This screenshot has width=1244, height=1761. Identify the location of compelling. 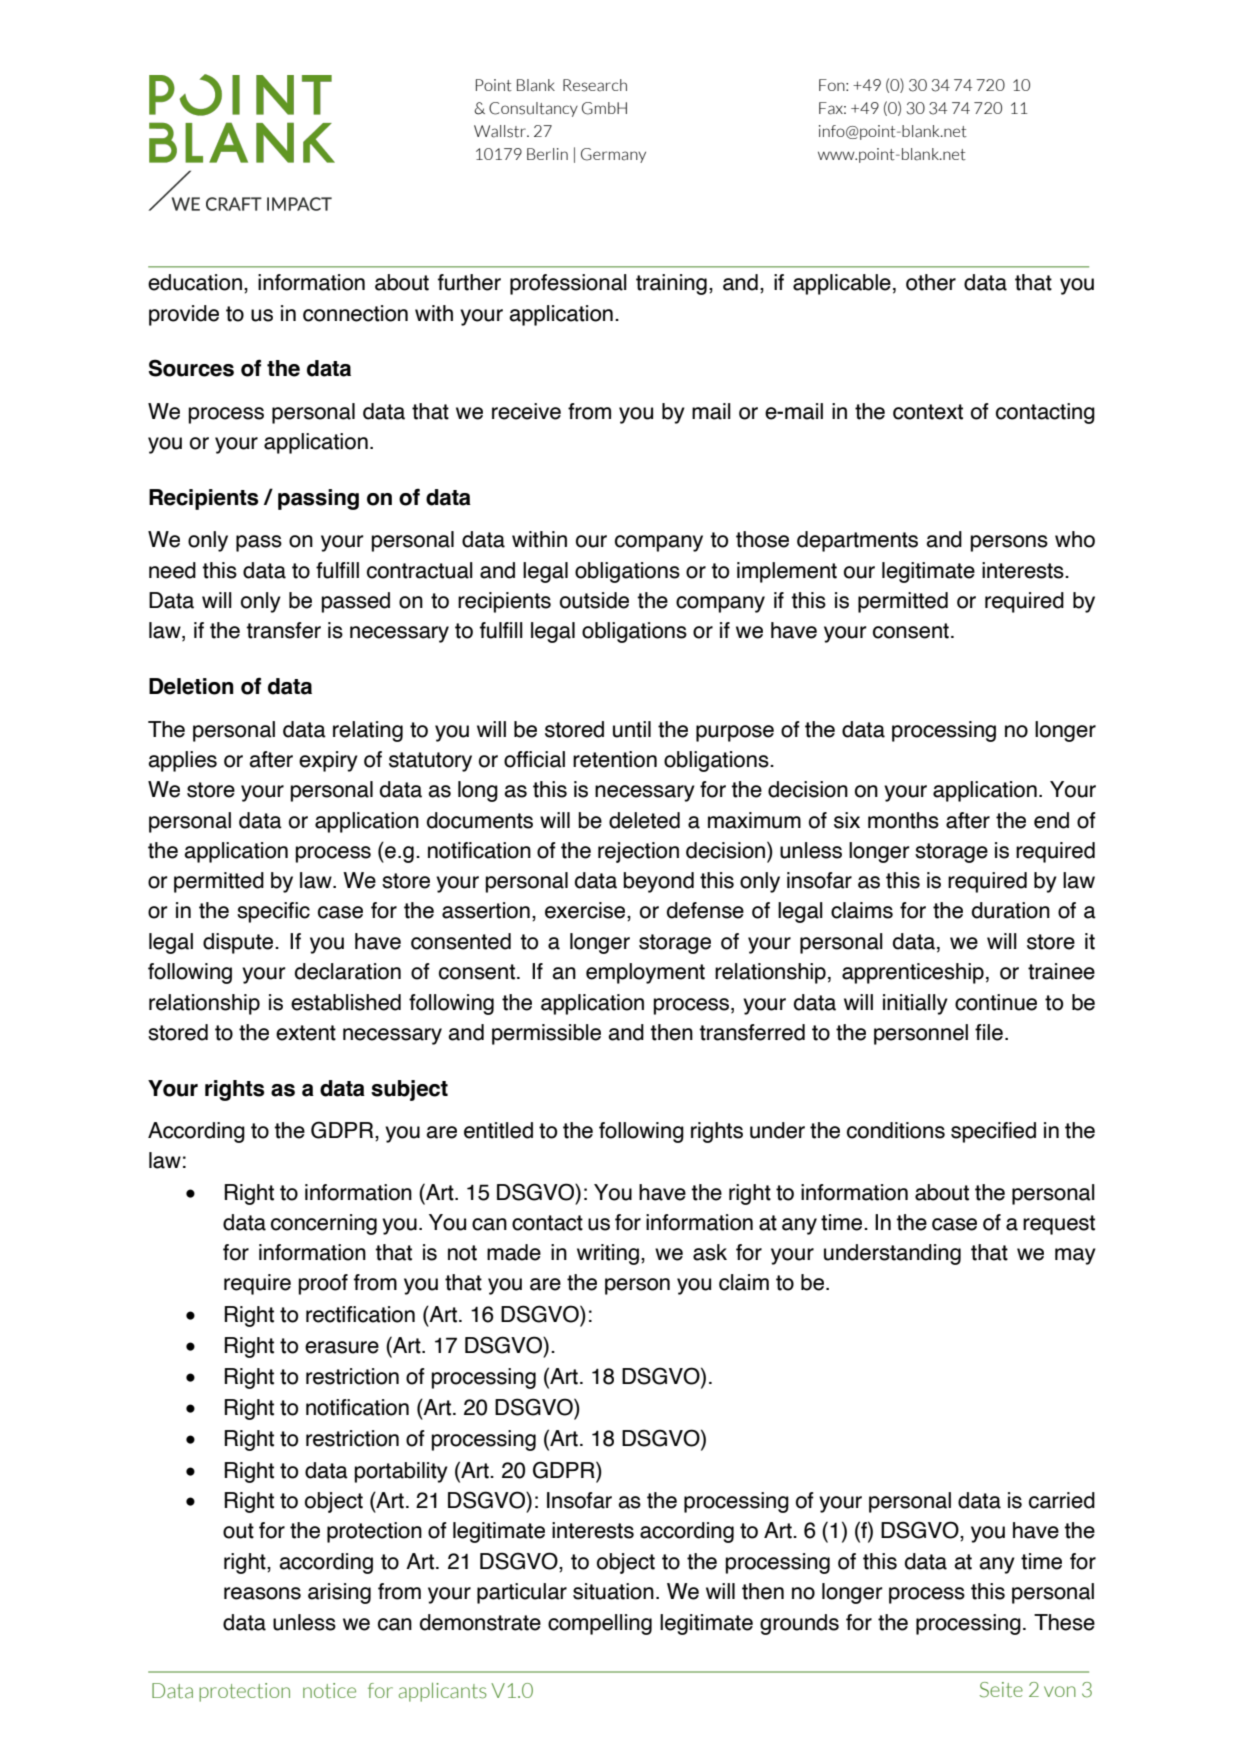
(600, 1624).
